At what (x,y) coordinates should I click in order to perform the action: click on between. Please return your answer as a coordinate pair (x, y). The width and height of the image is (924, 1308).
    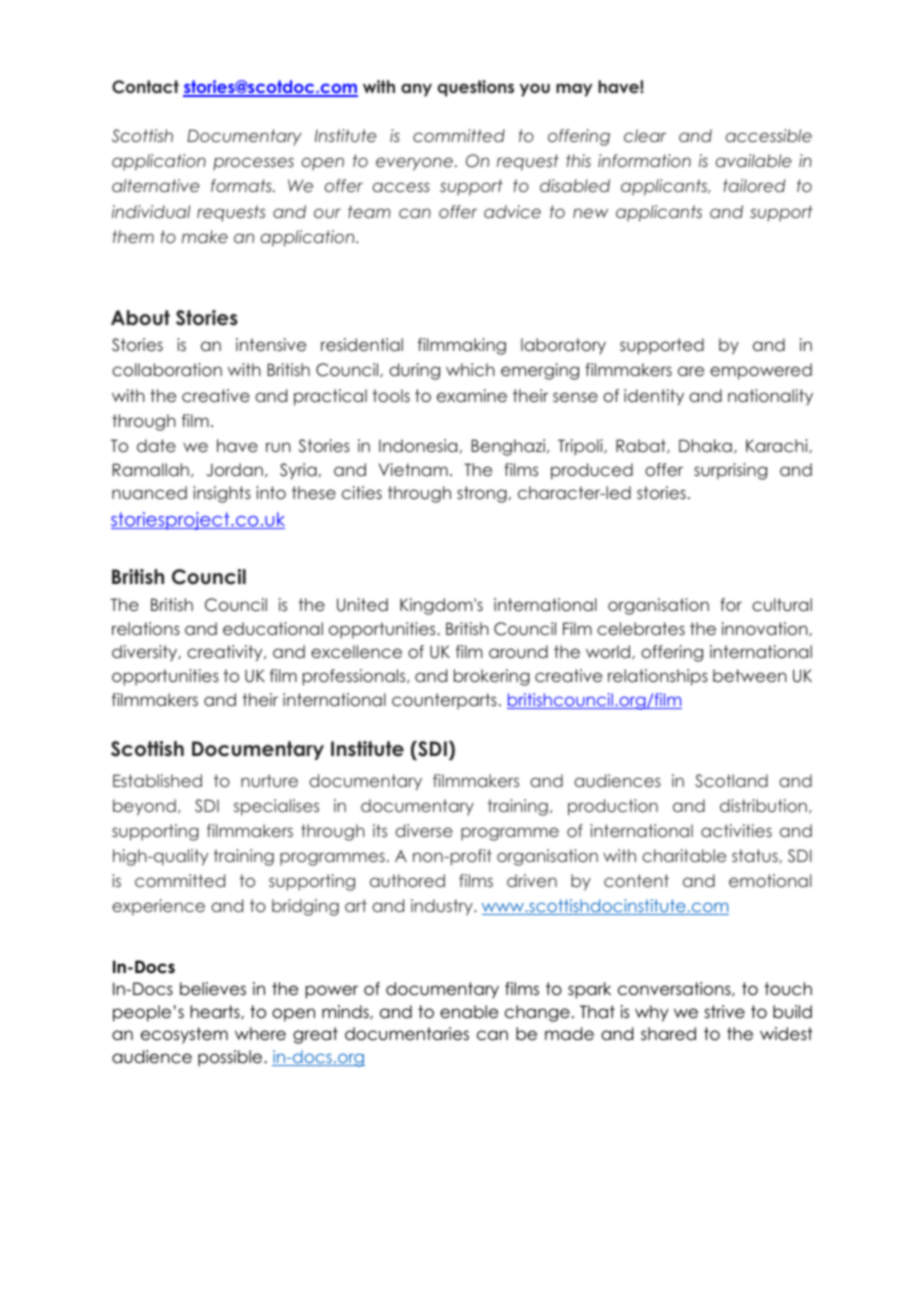
    Looking at the image, I should click on (750, 675).
